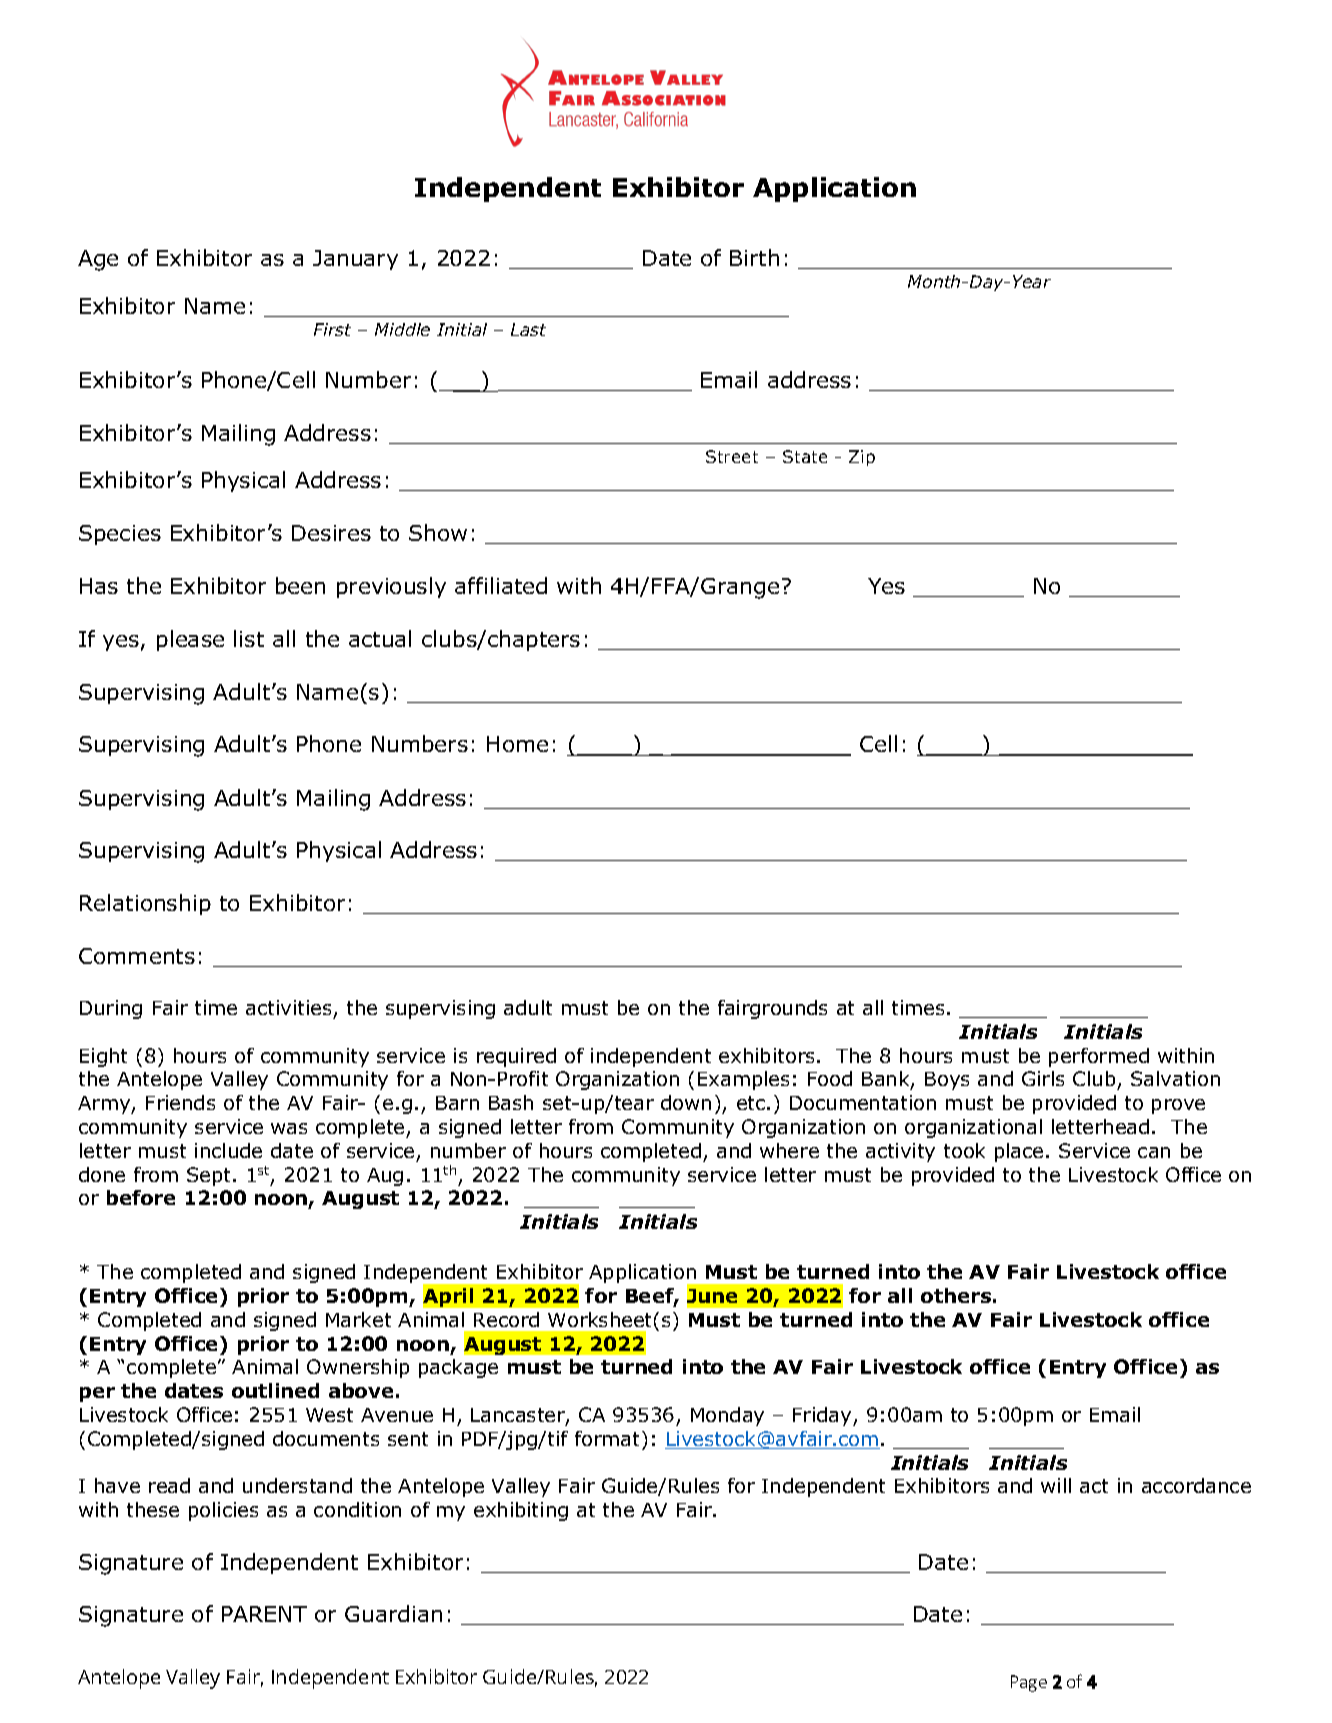  I want to click on exhibiting, so click(521, 1511).
